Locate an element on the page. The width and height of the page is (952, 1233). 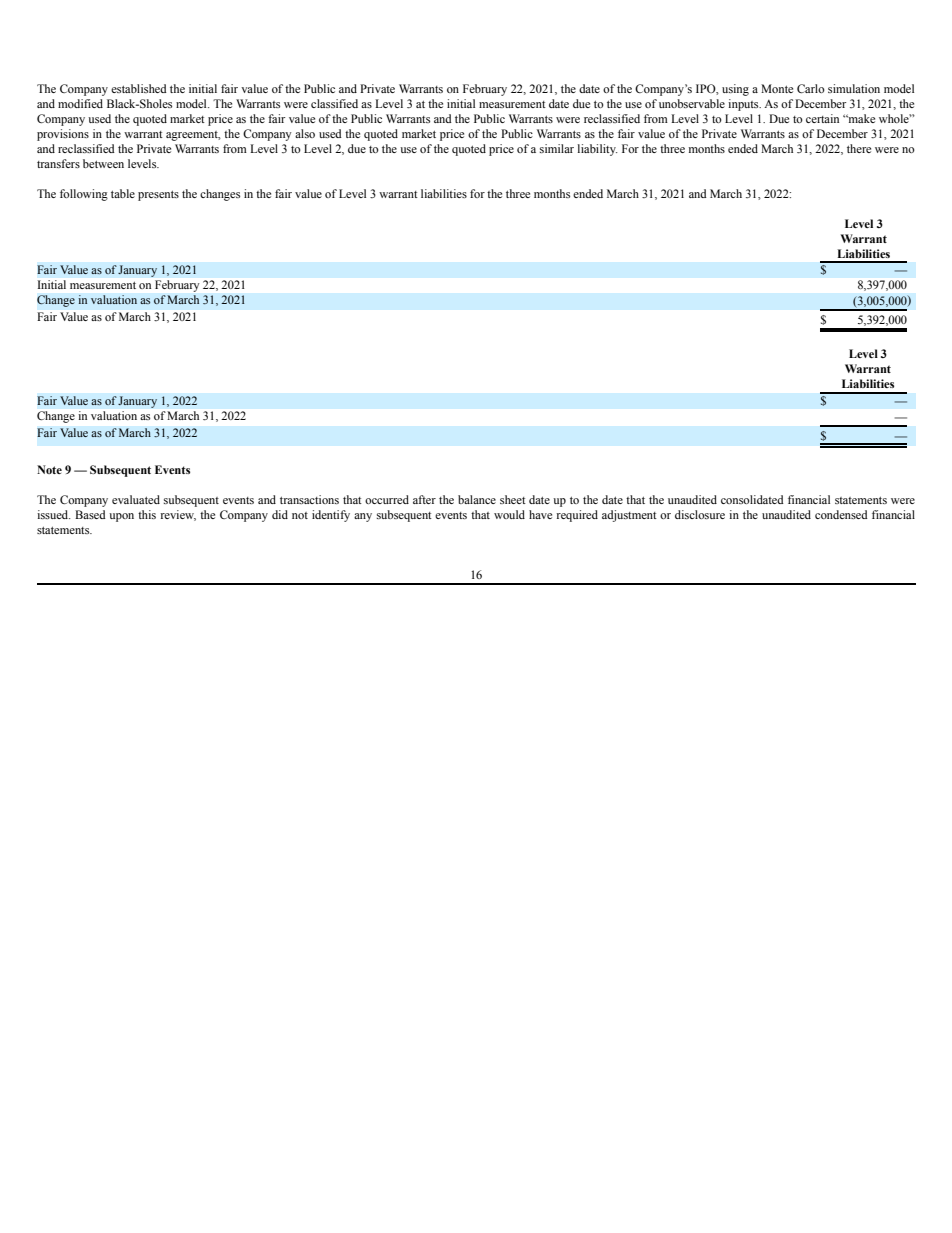
presents is located at coordinates (158, 195).
